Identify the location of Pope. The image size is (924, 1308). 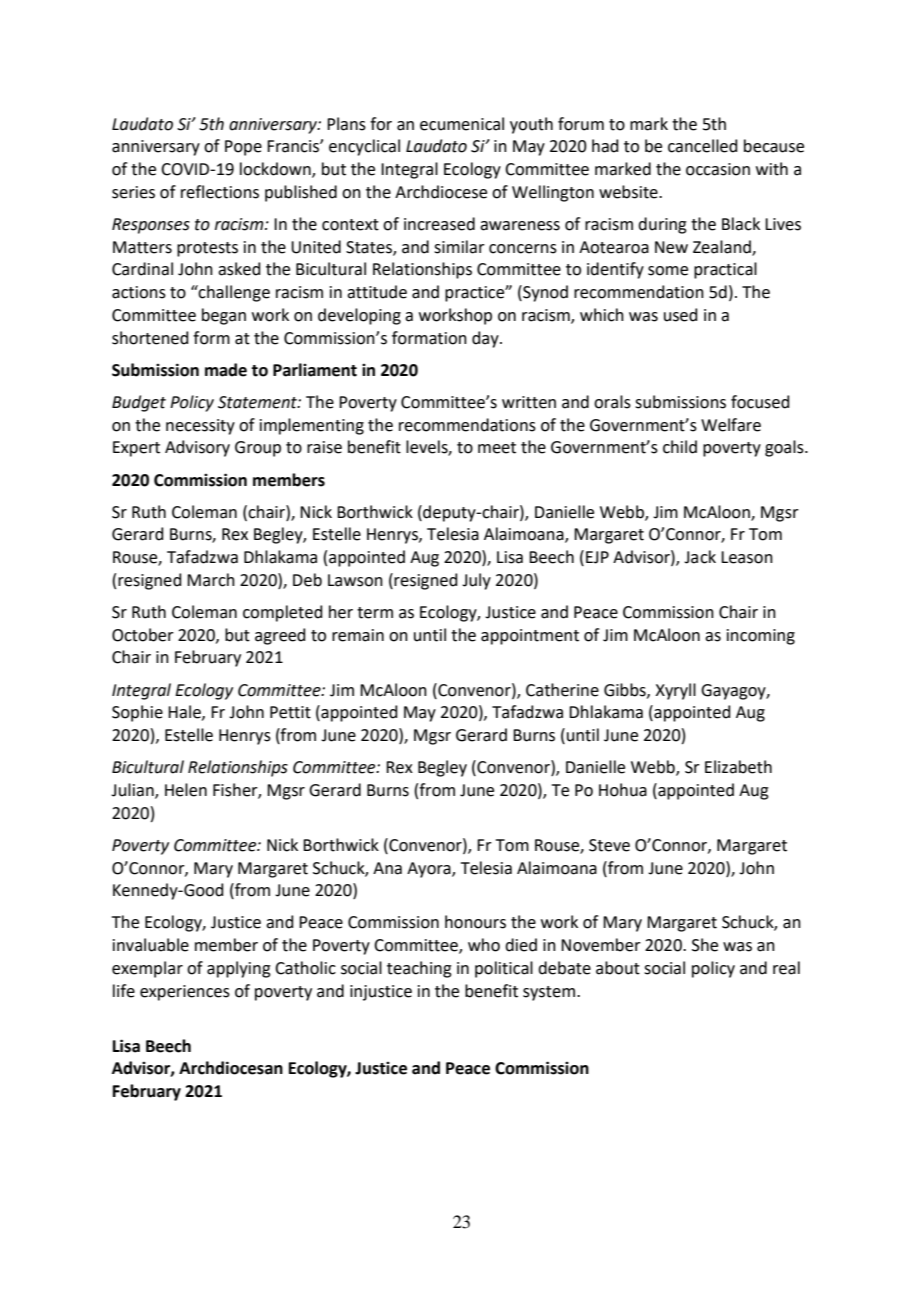
(243, 148).
